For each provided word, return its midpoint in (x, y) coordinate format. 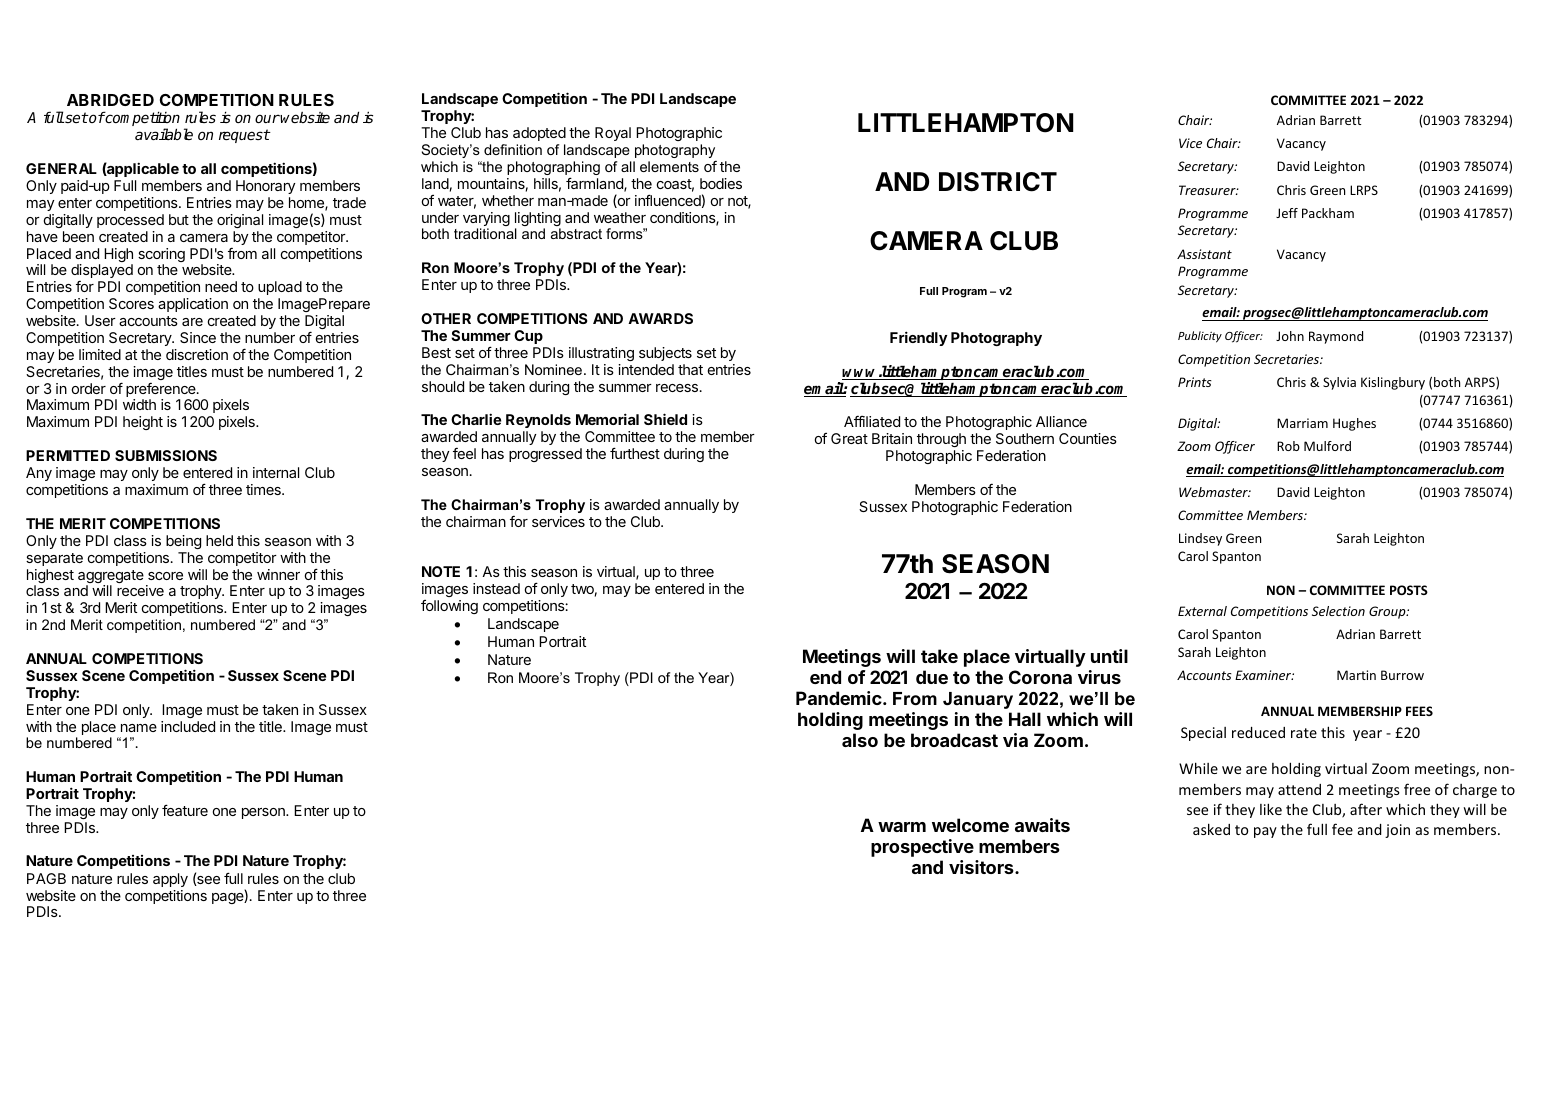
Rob (1288, 446)
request (244, 136)
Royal (613, 134)
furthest (635, 453)
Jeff (1287, 213)
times (264, 489)
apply (170, 880)
